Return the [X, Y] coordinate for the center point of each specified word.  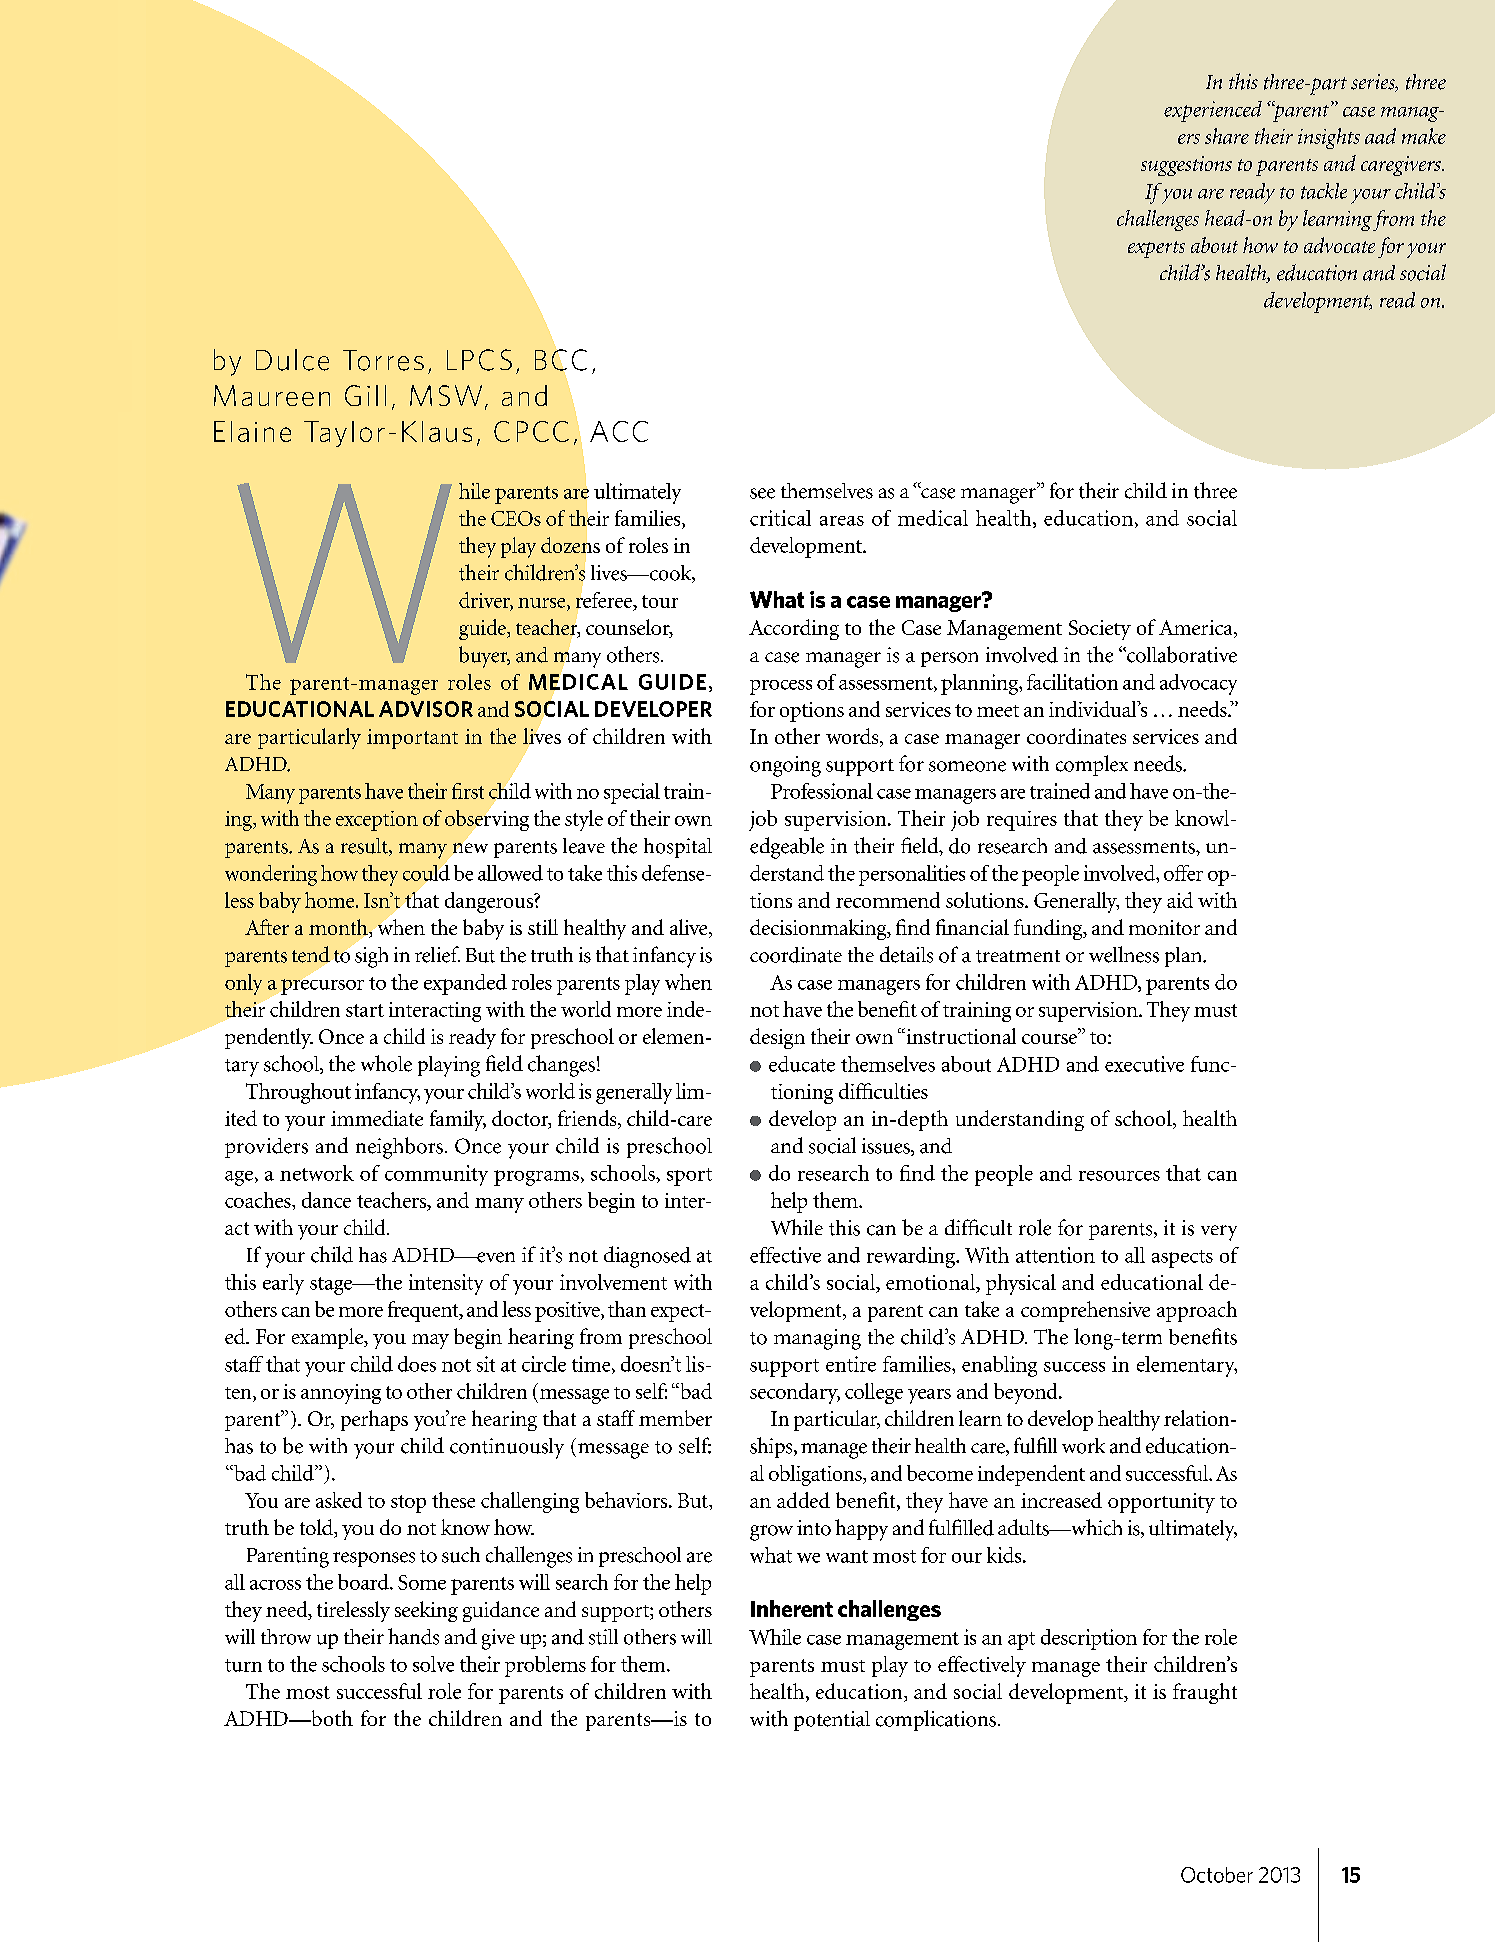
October [1217, 1875]
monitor [1164, 927]
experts [1156, 249]
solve [433, 1664]
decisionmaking [819, 929]
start [365, 1010]
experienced [1213, 111]
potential [832, 1721]
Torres [383, 360]
